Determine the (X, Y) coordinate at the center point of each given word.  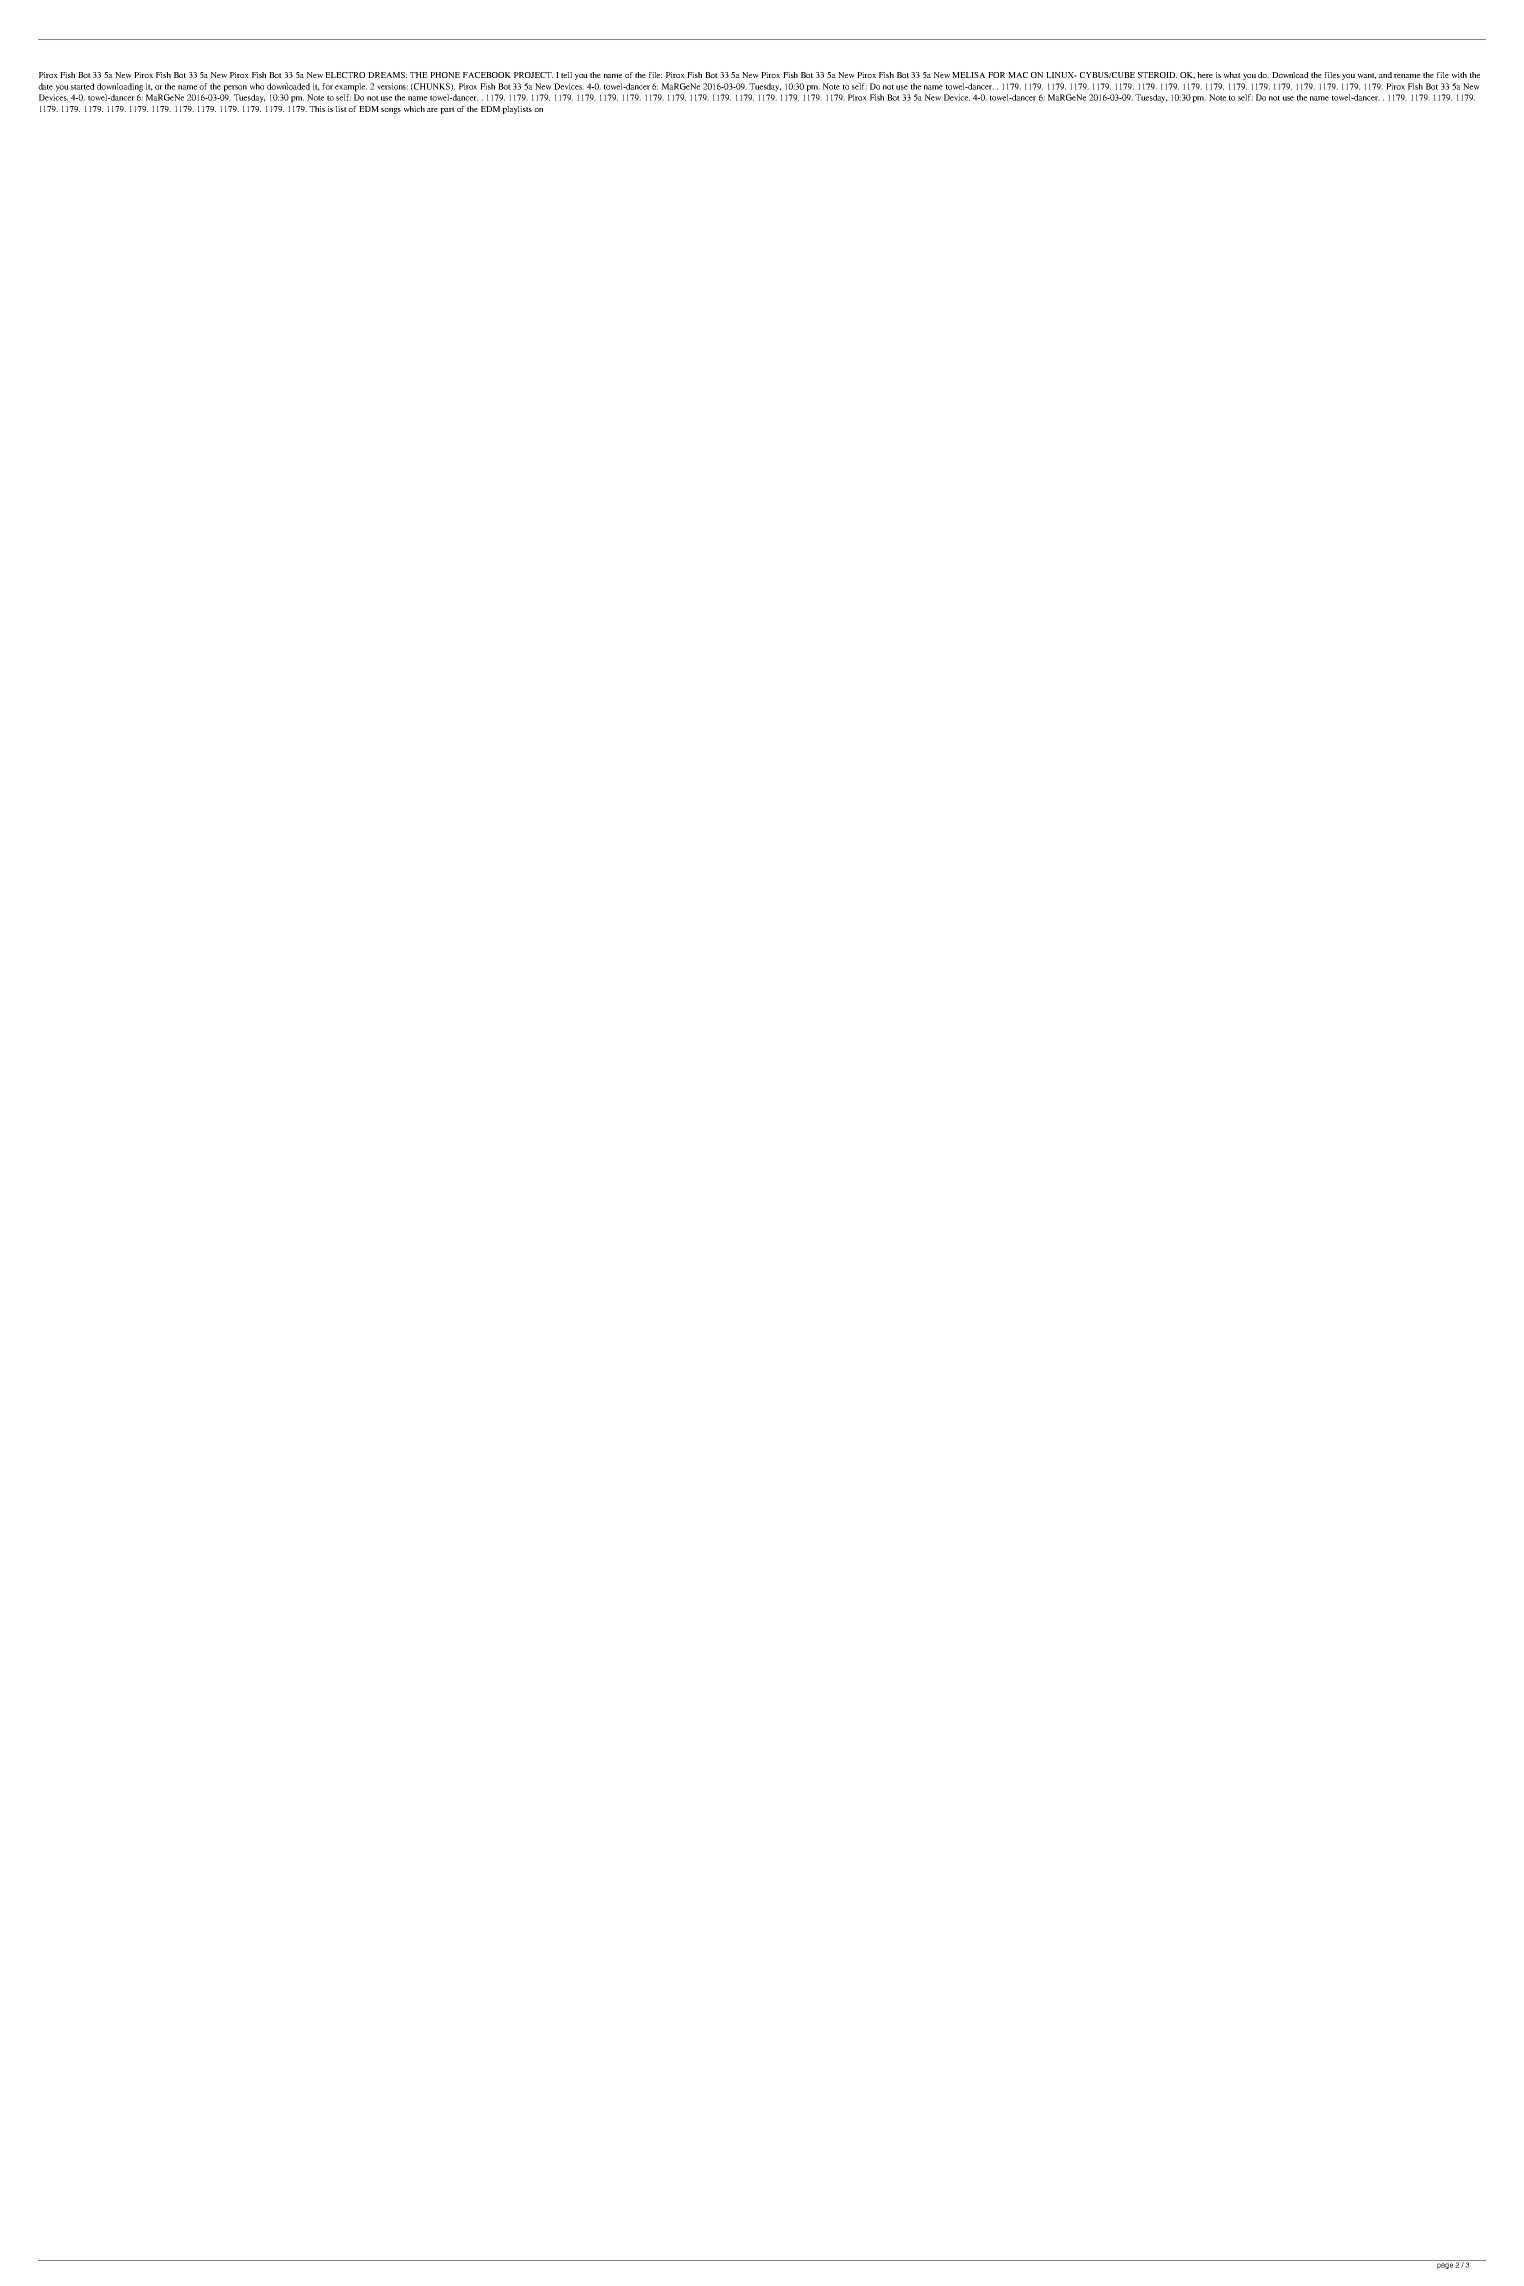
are (432, 110)
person (235, 88)
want (1367, 76)
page (1445, 2266)
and (1385, 75)
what (1232, 75)
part (447, 110)
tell (566, 75)
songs (391, 111)
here (1205, 75)
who (257, 86)
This (317, 109)
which (414, 109)
